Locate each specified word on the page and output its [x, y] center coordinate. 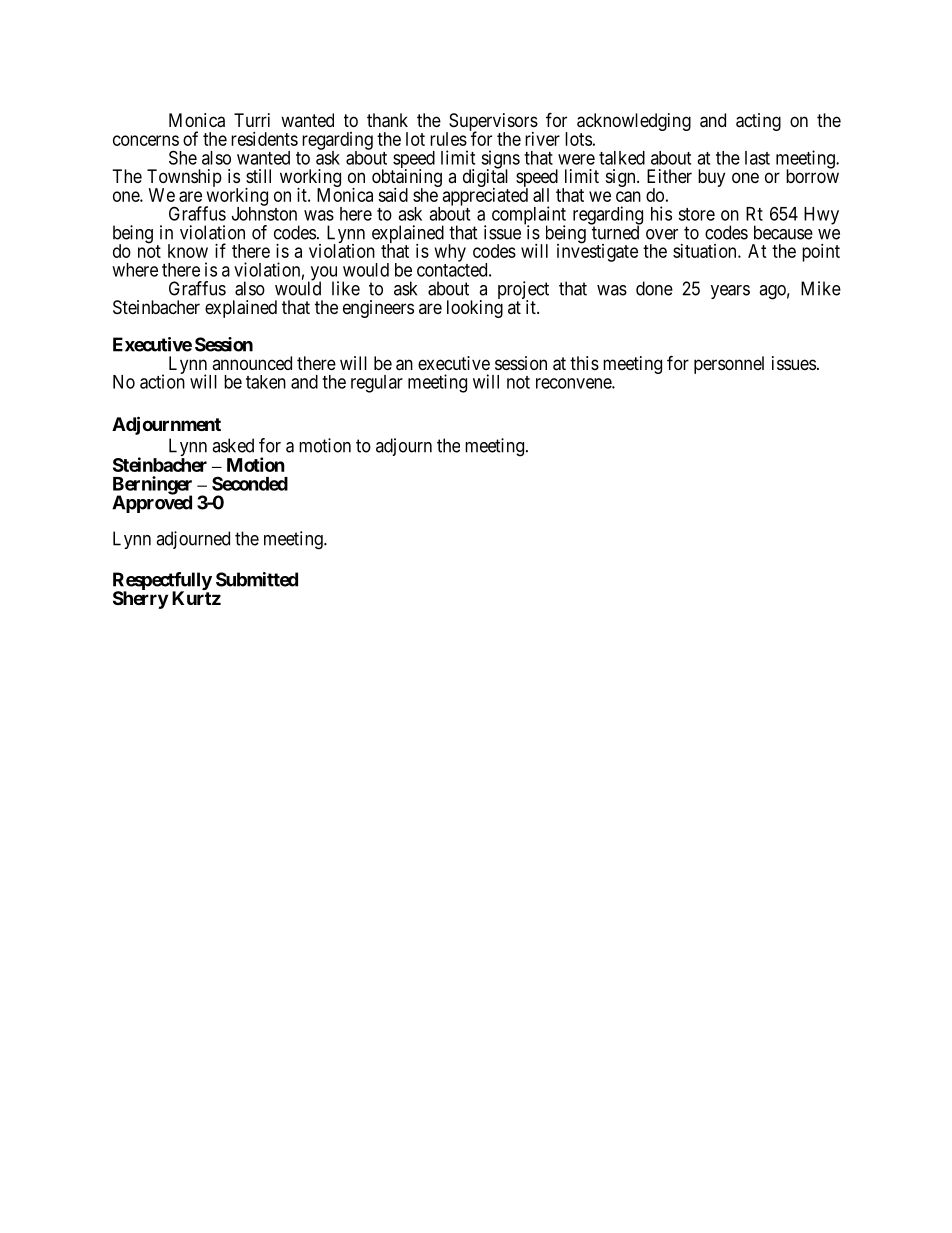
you [323, 274]
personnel [729, 365]
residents [264, 139]
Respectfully [162, 582]
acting [758, 122]
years [730, 292]
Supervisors [492, 123]
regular [377, 384]
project [523, 291]
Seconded [250, 483]
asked [233, 445]
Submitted [257, 579]
